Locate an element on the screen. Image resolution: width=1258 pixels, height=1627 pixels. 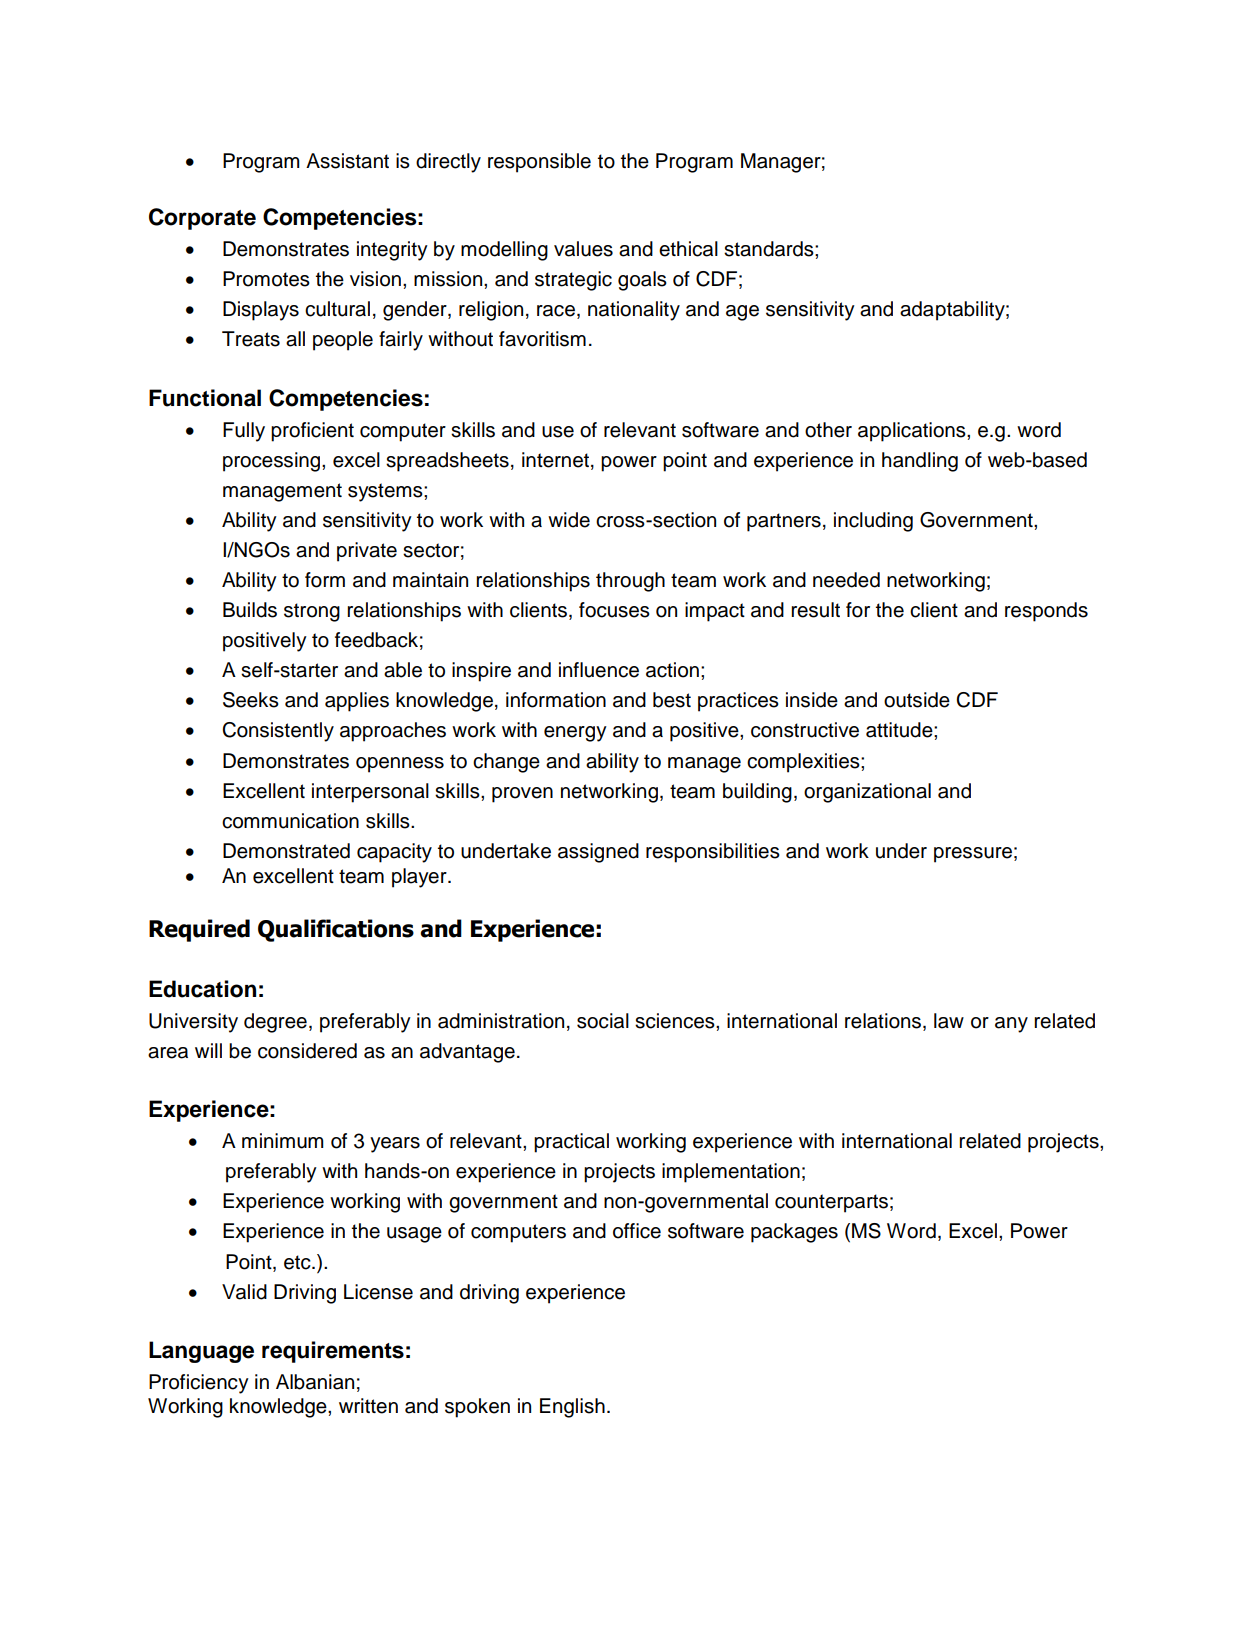
organizational is located at coordinates (867, 793).
